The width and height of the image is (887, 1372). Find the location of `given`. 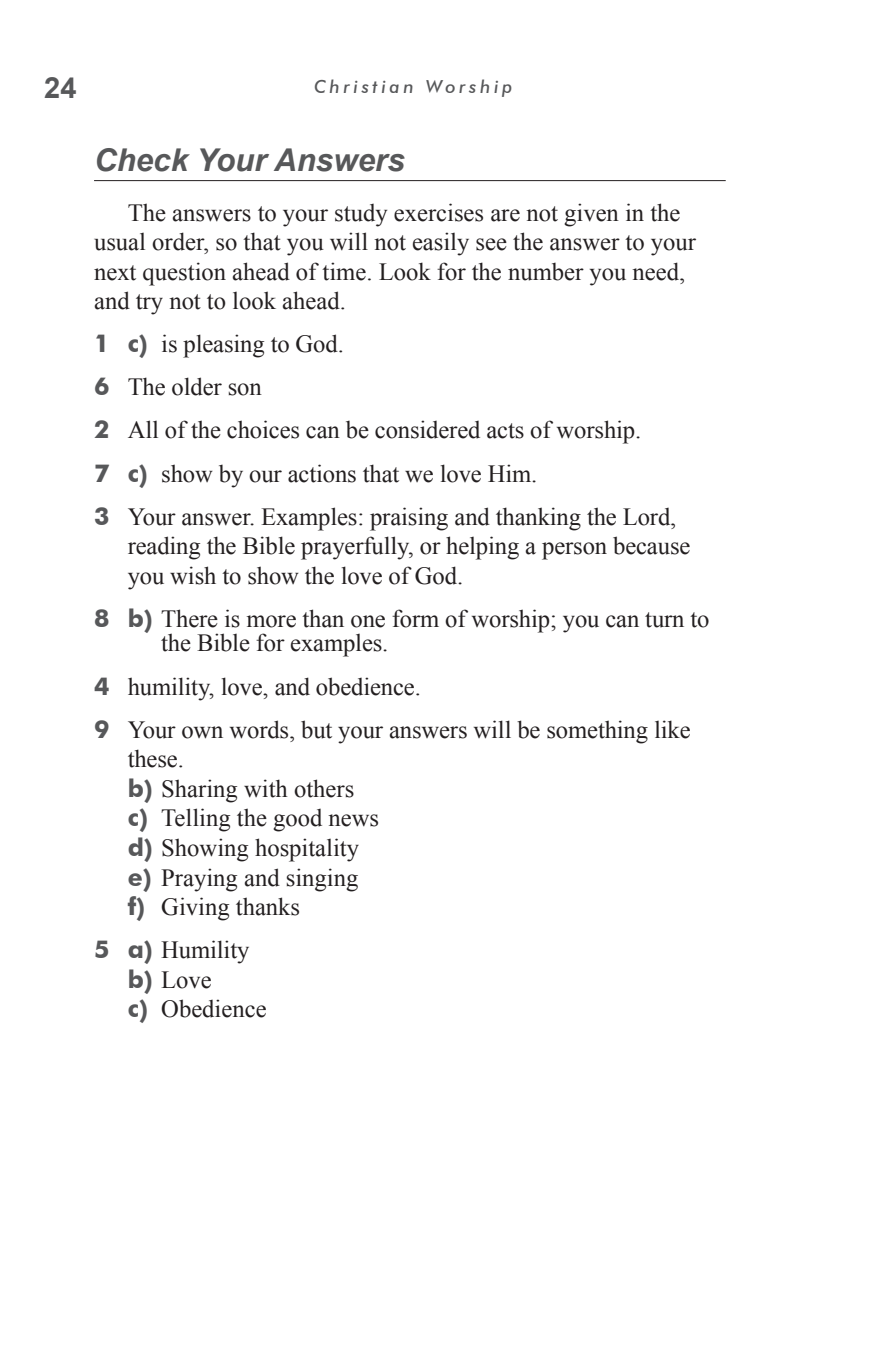

given is located at coordinates (591, 215).
